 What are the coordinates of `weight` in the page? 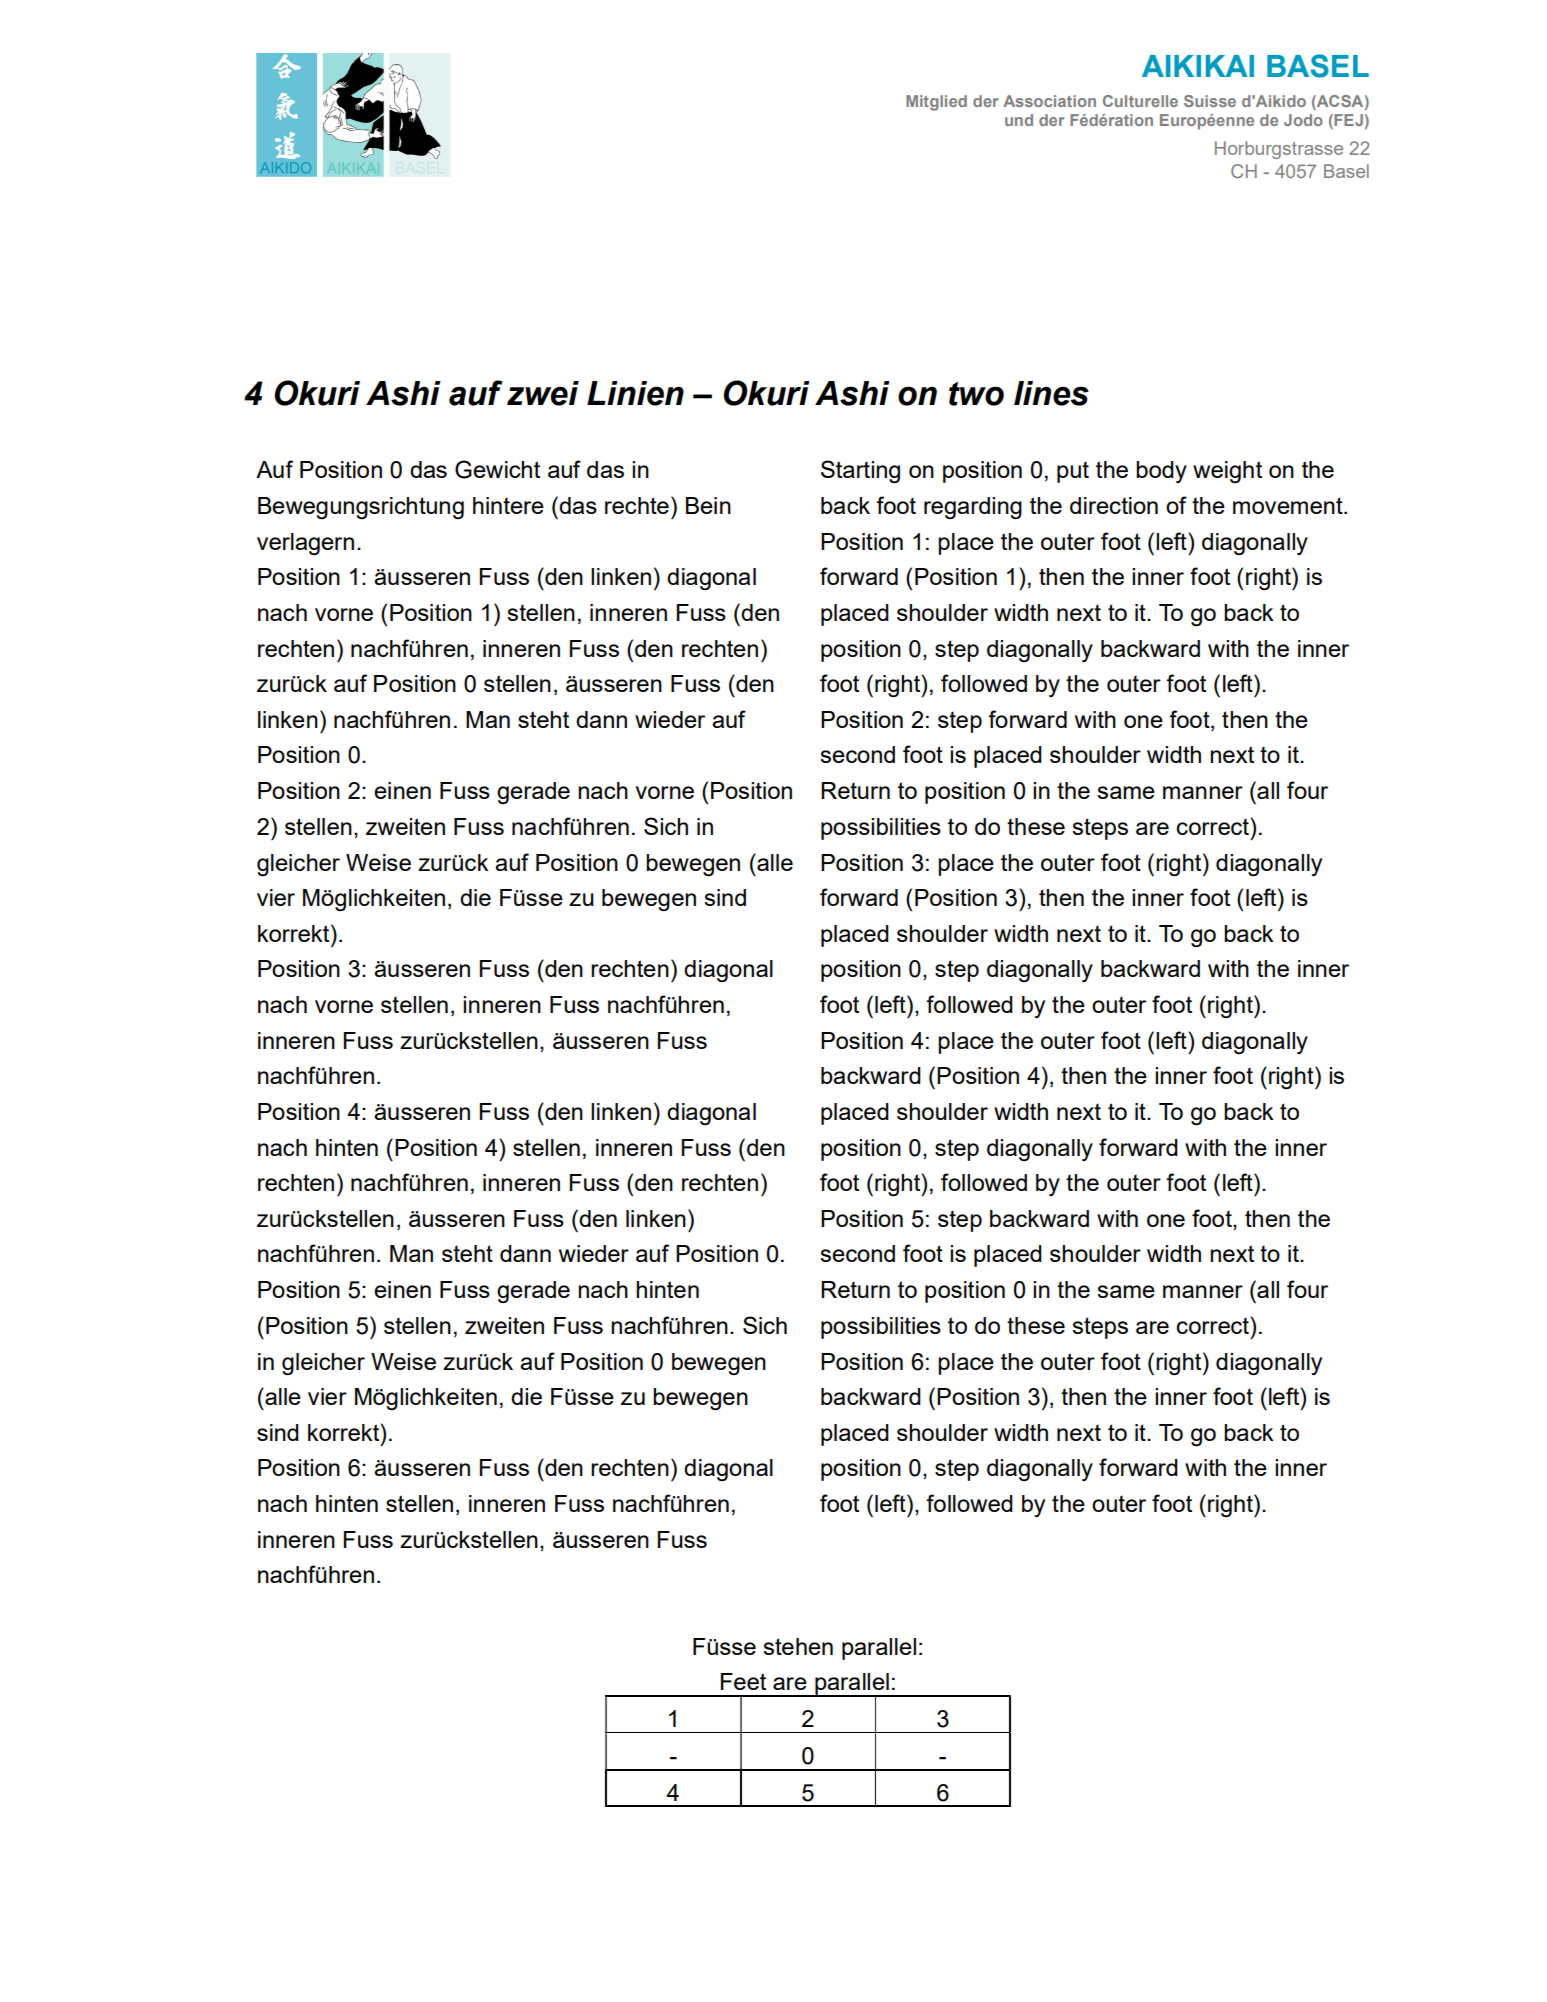 It's located at (1227, 472).
